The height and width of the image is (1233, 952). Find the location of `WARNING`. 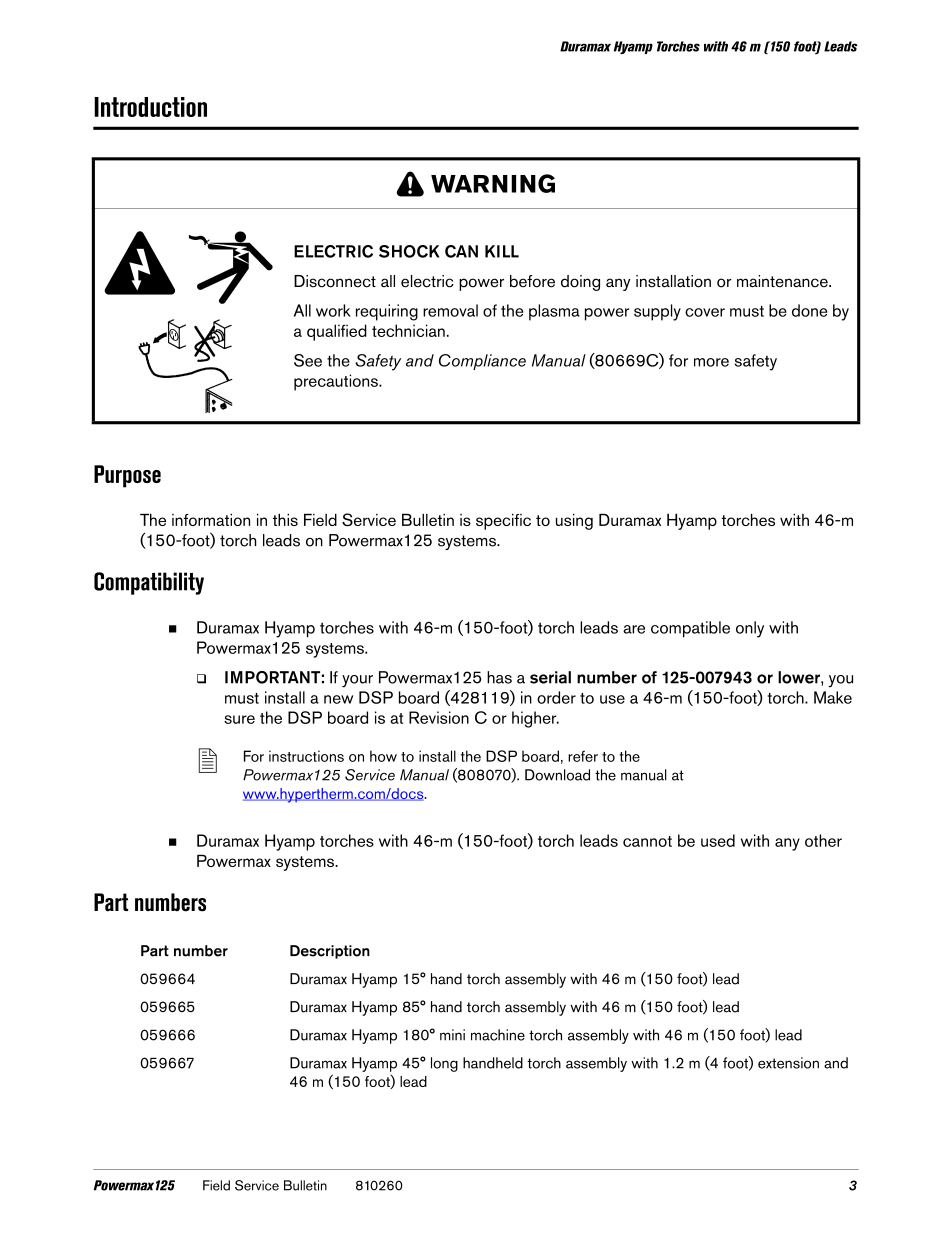

WARNING is located at coordinates (493, 183).
